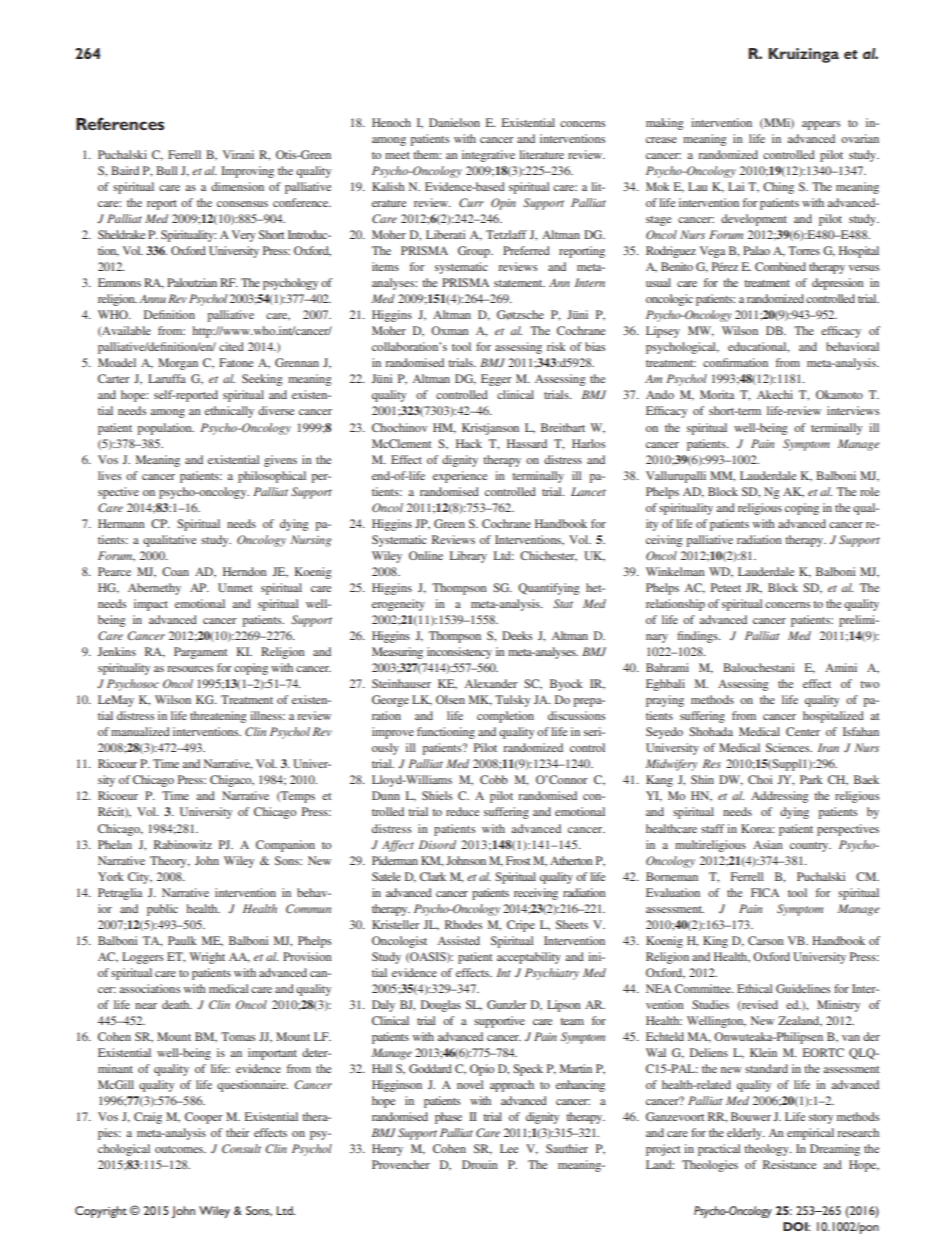  Describe the element at coordinates (241, 1148) in the screenshot. I see `Consult` at that location.
